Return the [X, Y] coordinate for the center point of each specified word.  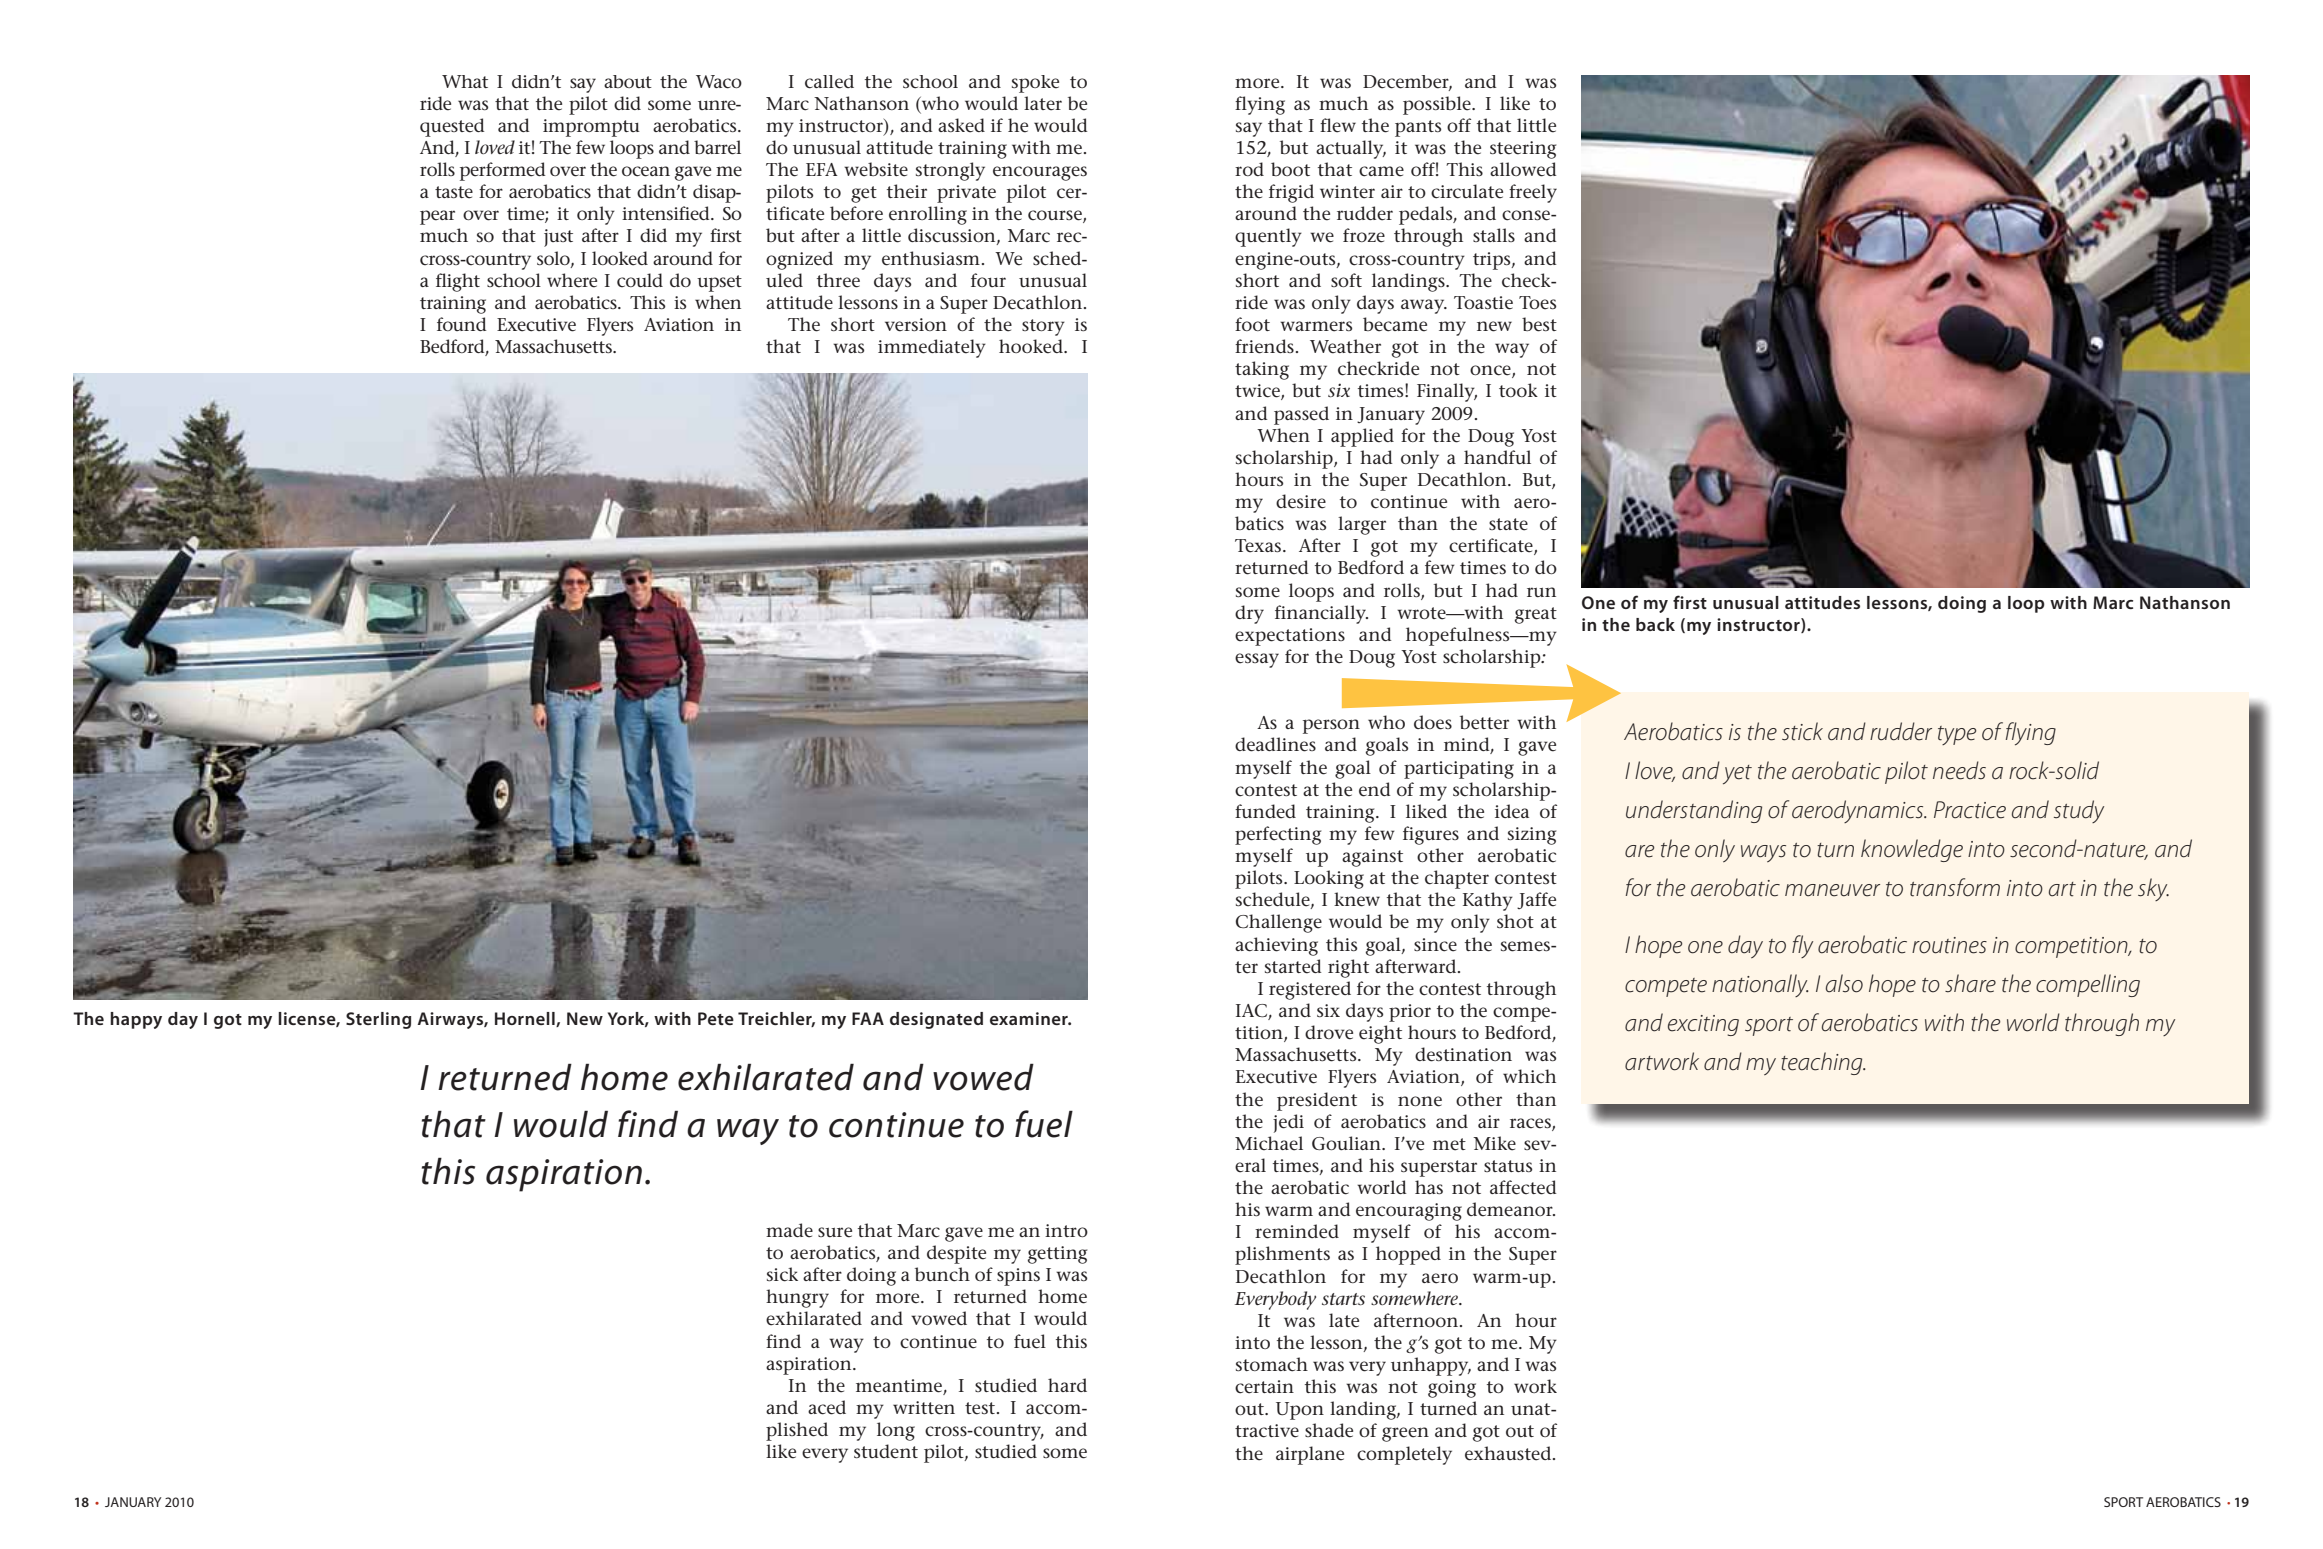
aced [827, 1407]
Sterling [378, 1020]
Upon [1300, 1411]
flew [1338, 125]
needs [1959, 770]
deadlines [1275, 744]
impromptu [591, 128]
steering [1523, 150]
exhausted [1509, 1453]
